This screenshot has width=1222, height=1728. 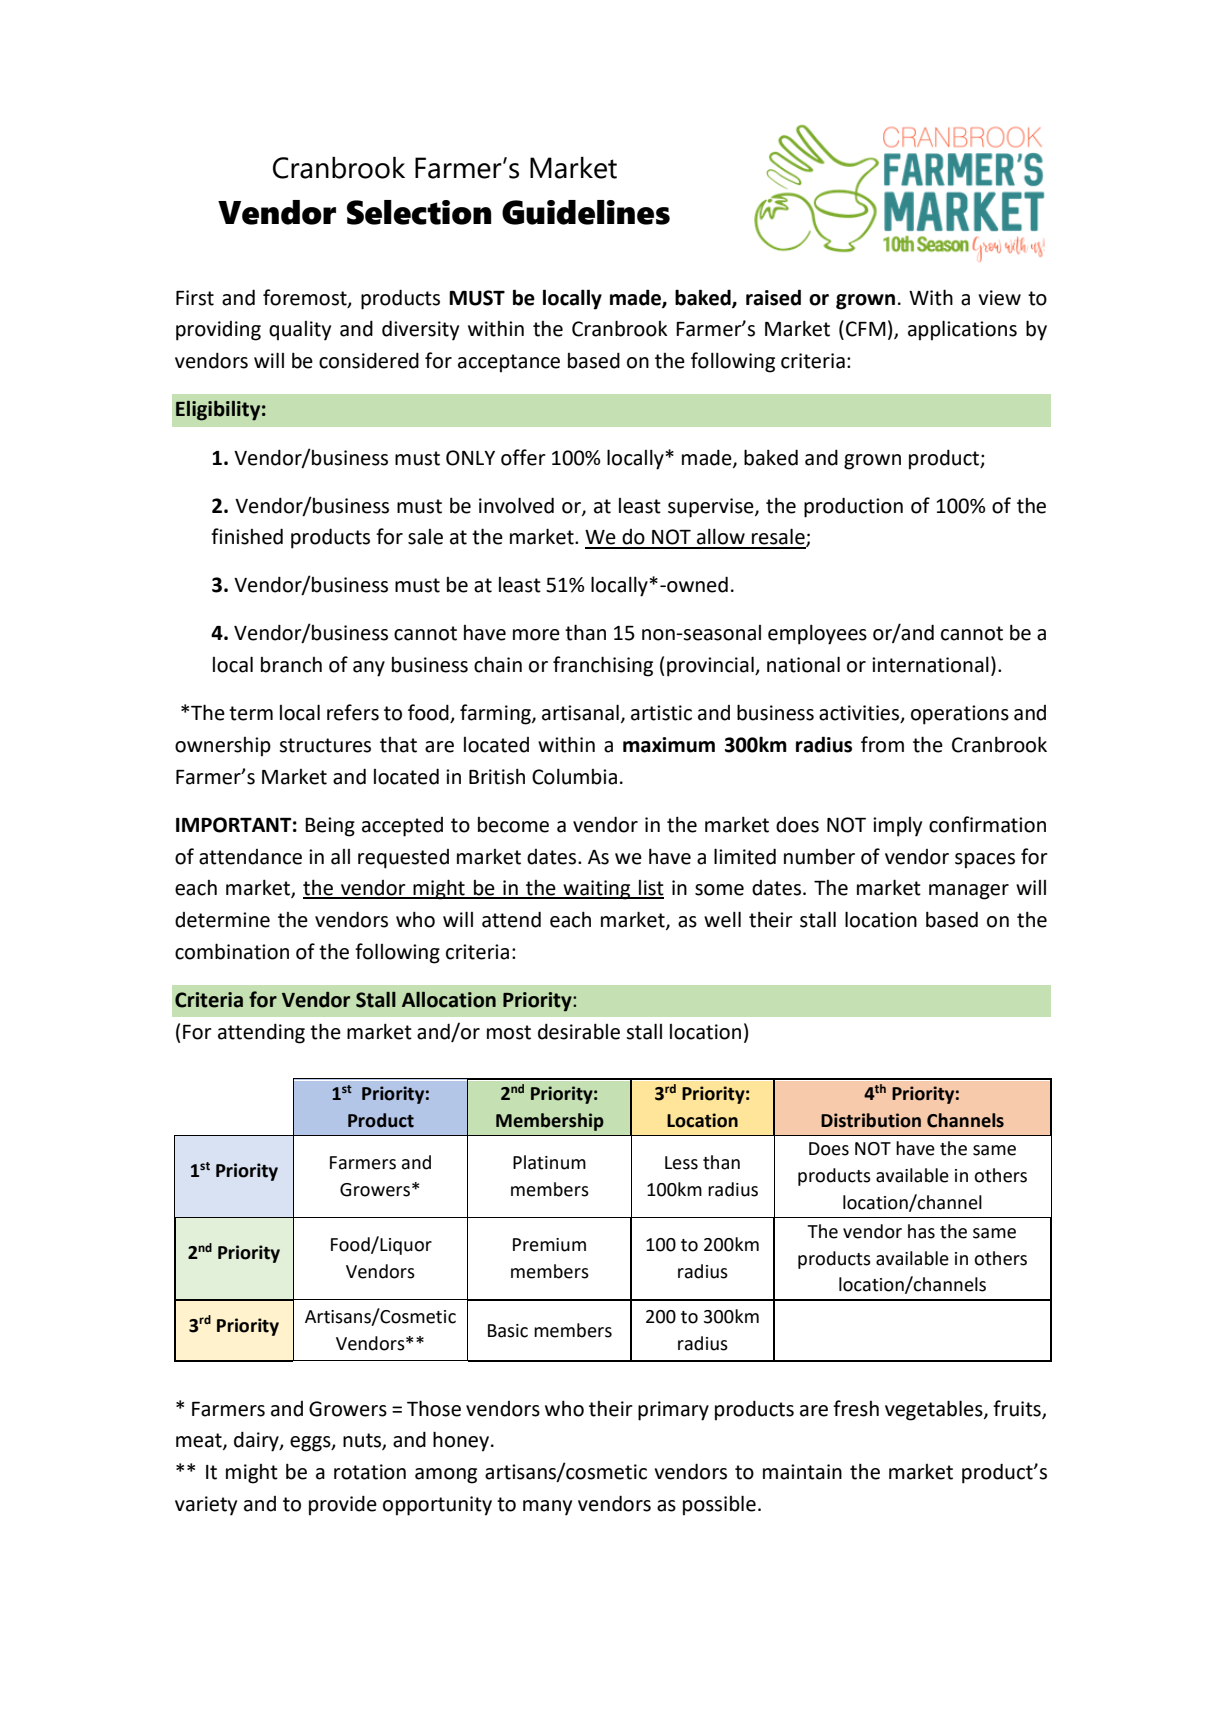 I want to click on waiting, so click(x=597, y=890).
